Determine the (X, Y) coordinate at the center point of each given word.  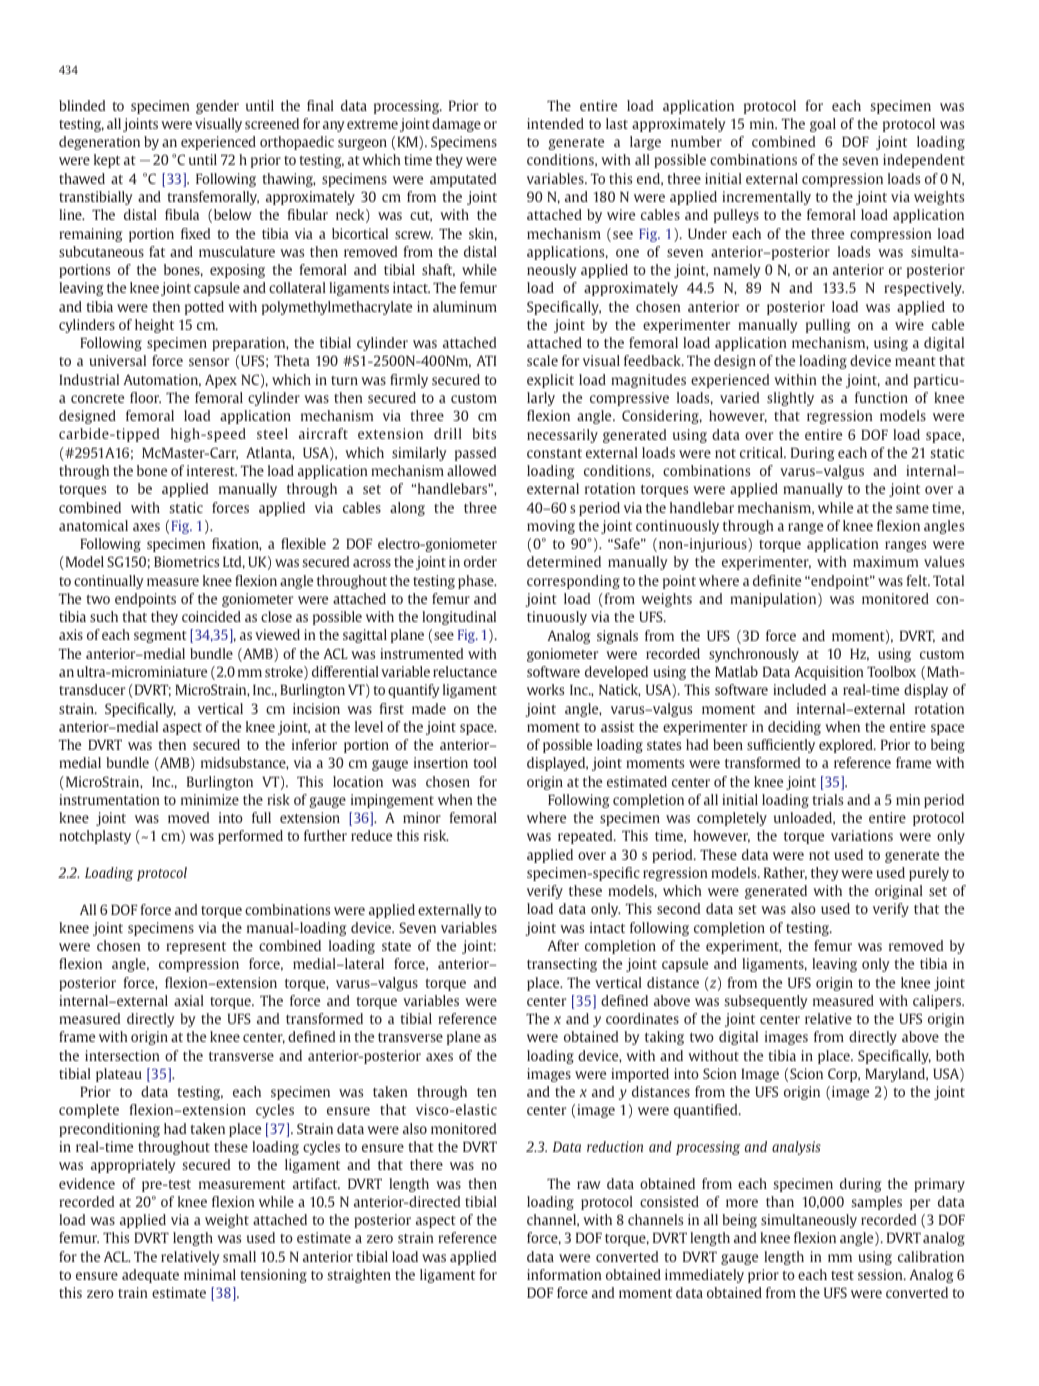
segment (160, 637)
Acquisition (829, 673)
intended (555, 123)
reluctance (465, 671)
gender (217, 107)
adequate (150, 1276)
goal (823, 125)
